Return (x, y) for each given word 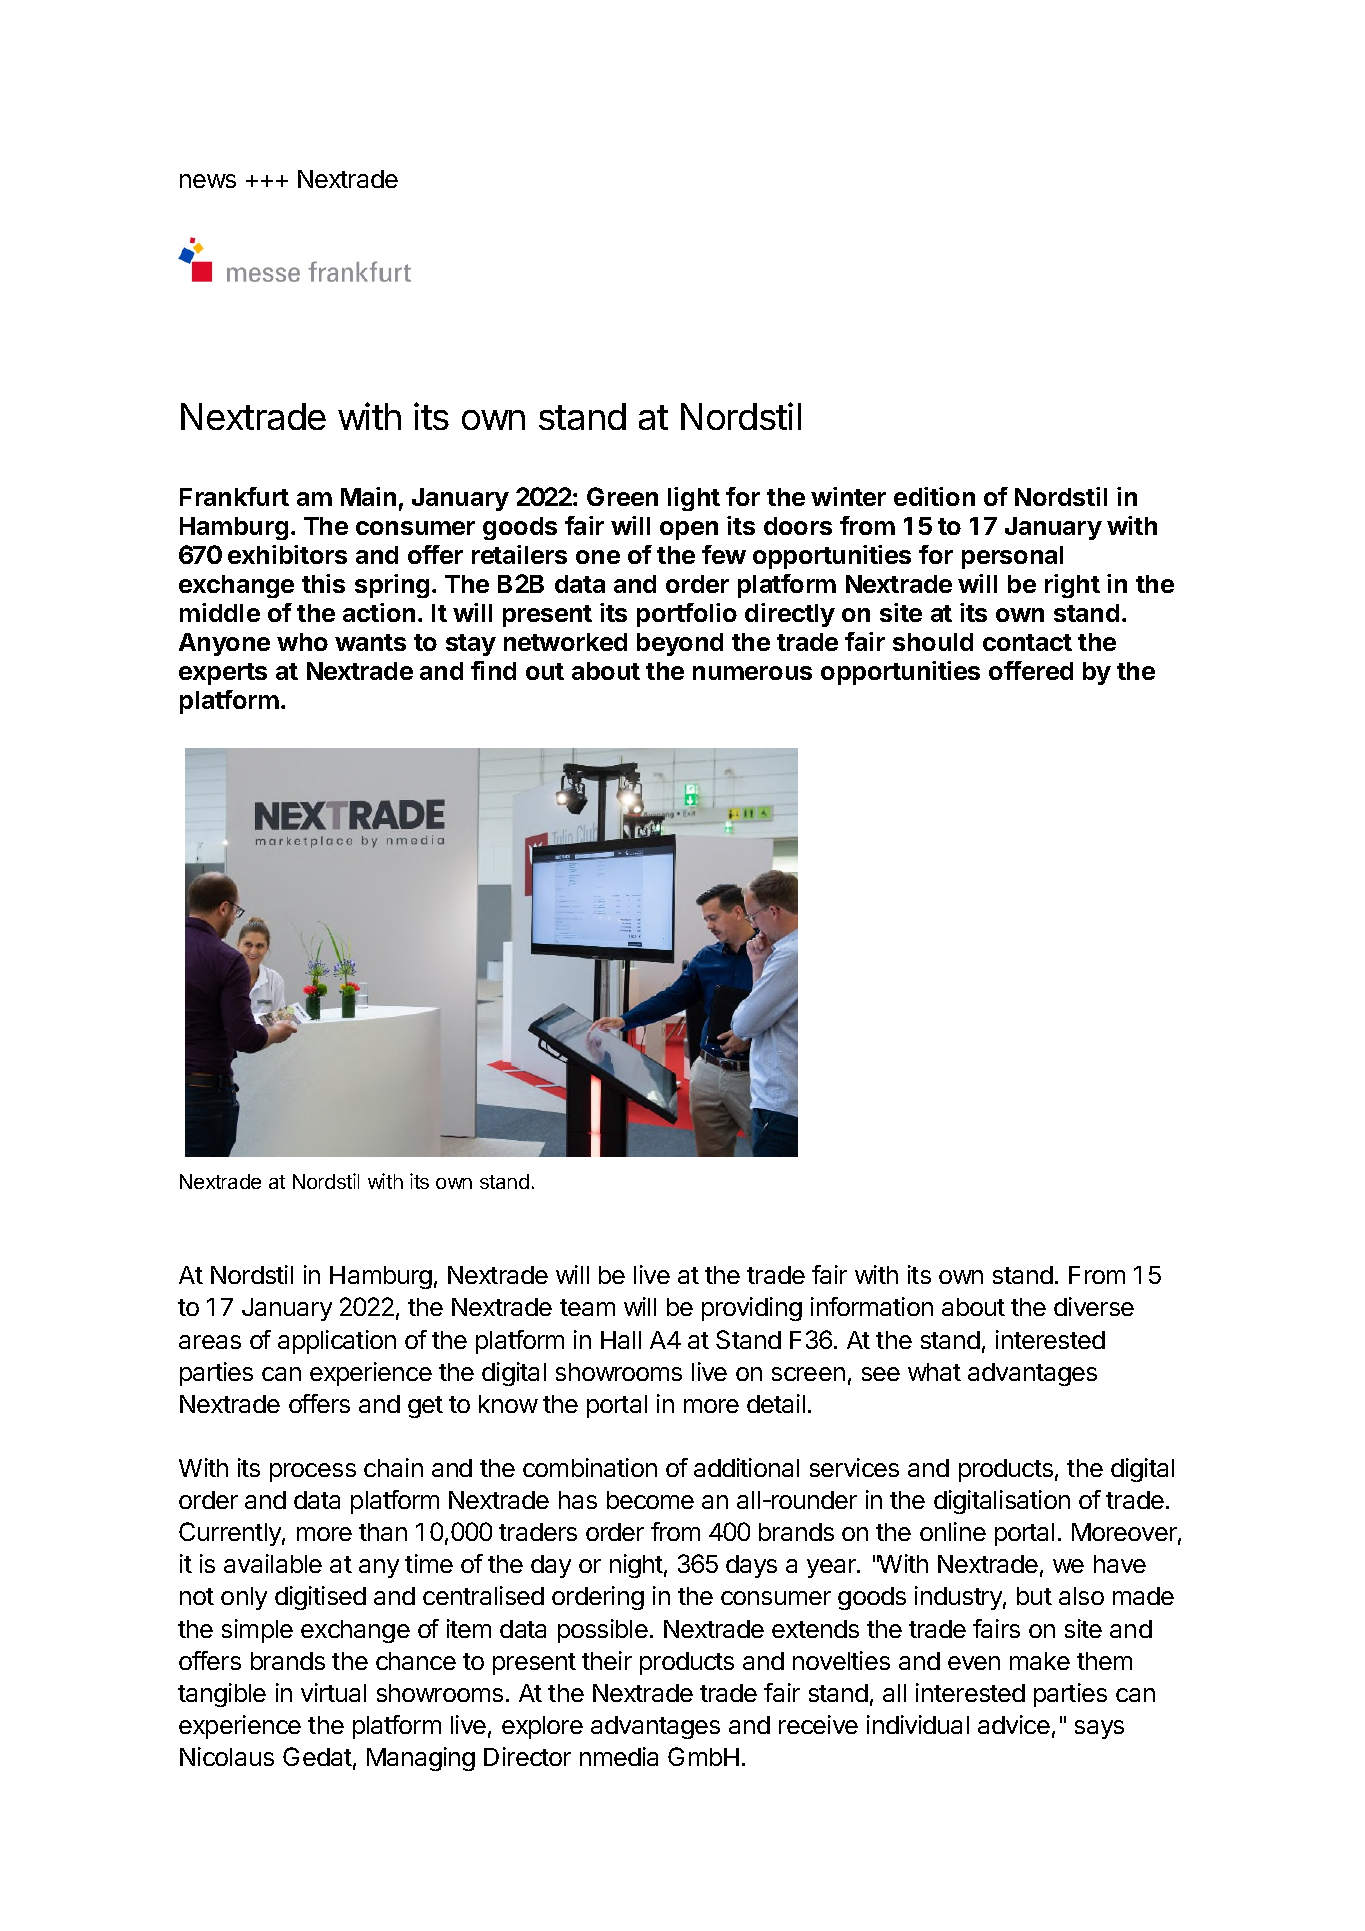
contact (1027, 642)
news (208, 181)
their (607, 1660)
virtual (333, 1692)
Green (622, 496)
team (587, 1307)
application (337, 1342)
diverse (1094, 1306)
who (302, 642)
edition (934, 496)
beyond (680, 644)
